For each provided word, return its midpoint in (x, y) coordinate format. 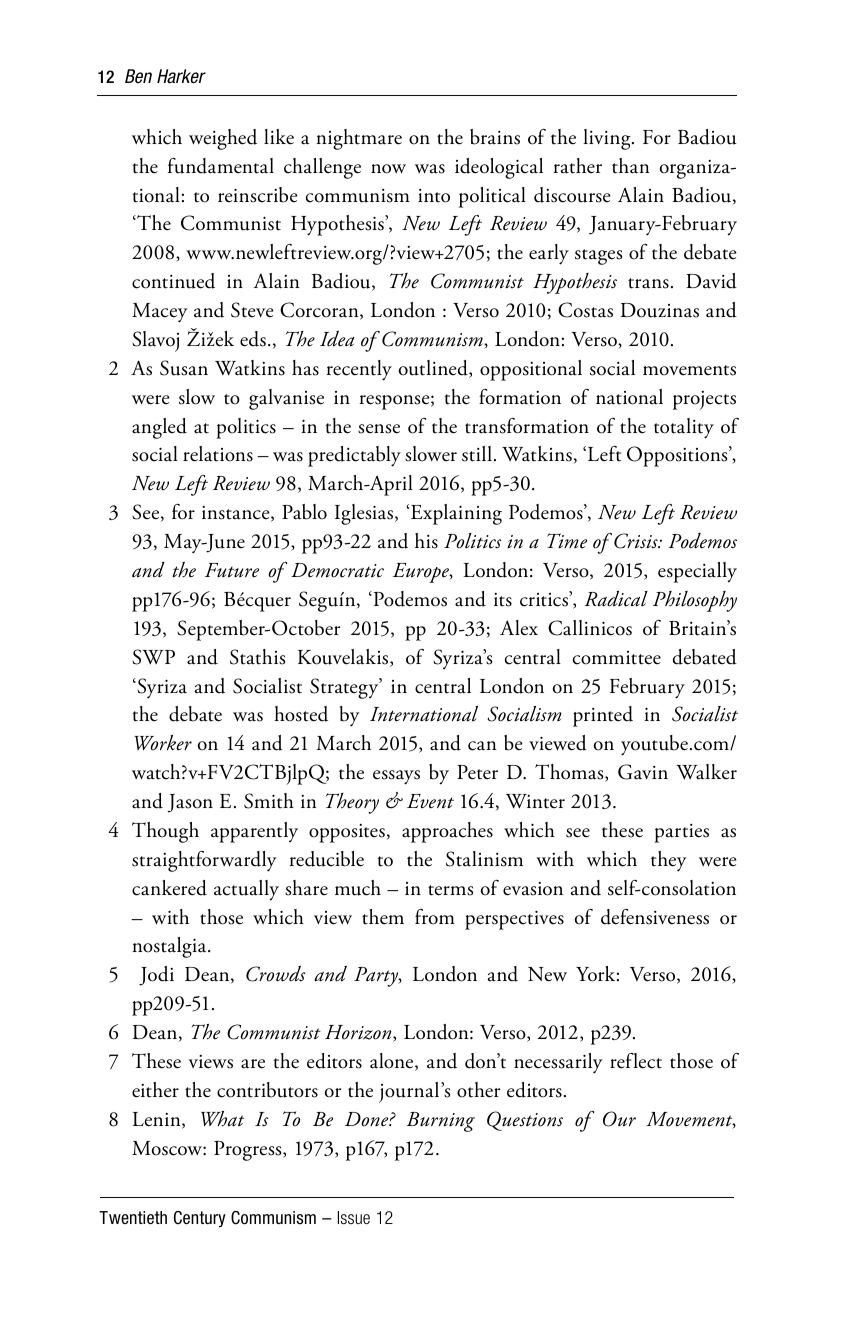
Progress (249, 1151)
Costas (585, 310)
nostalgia (170, 947)
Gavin (643, 772)
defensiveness (655, 917)
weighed (223, 139)
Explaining (455, 514)
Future (232, 570)
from (435, 917)
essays (396, 777)
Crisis (637, 541)
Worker (163, 743)
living (608, 139)
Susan (184, 368)
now (388, 169)
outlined (434, 369)
